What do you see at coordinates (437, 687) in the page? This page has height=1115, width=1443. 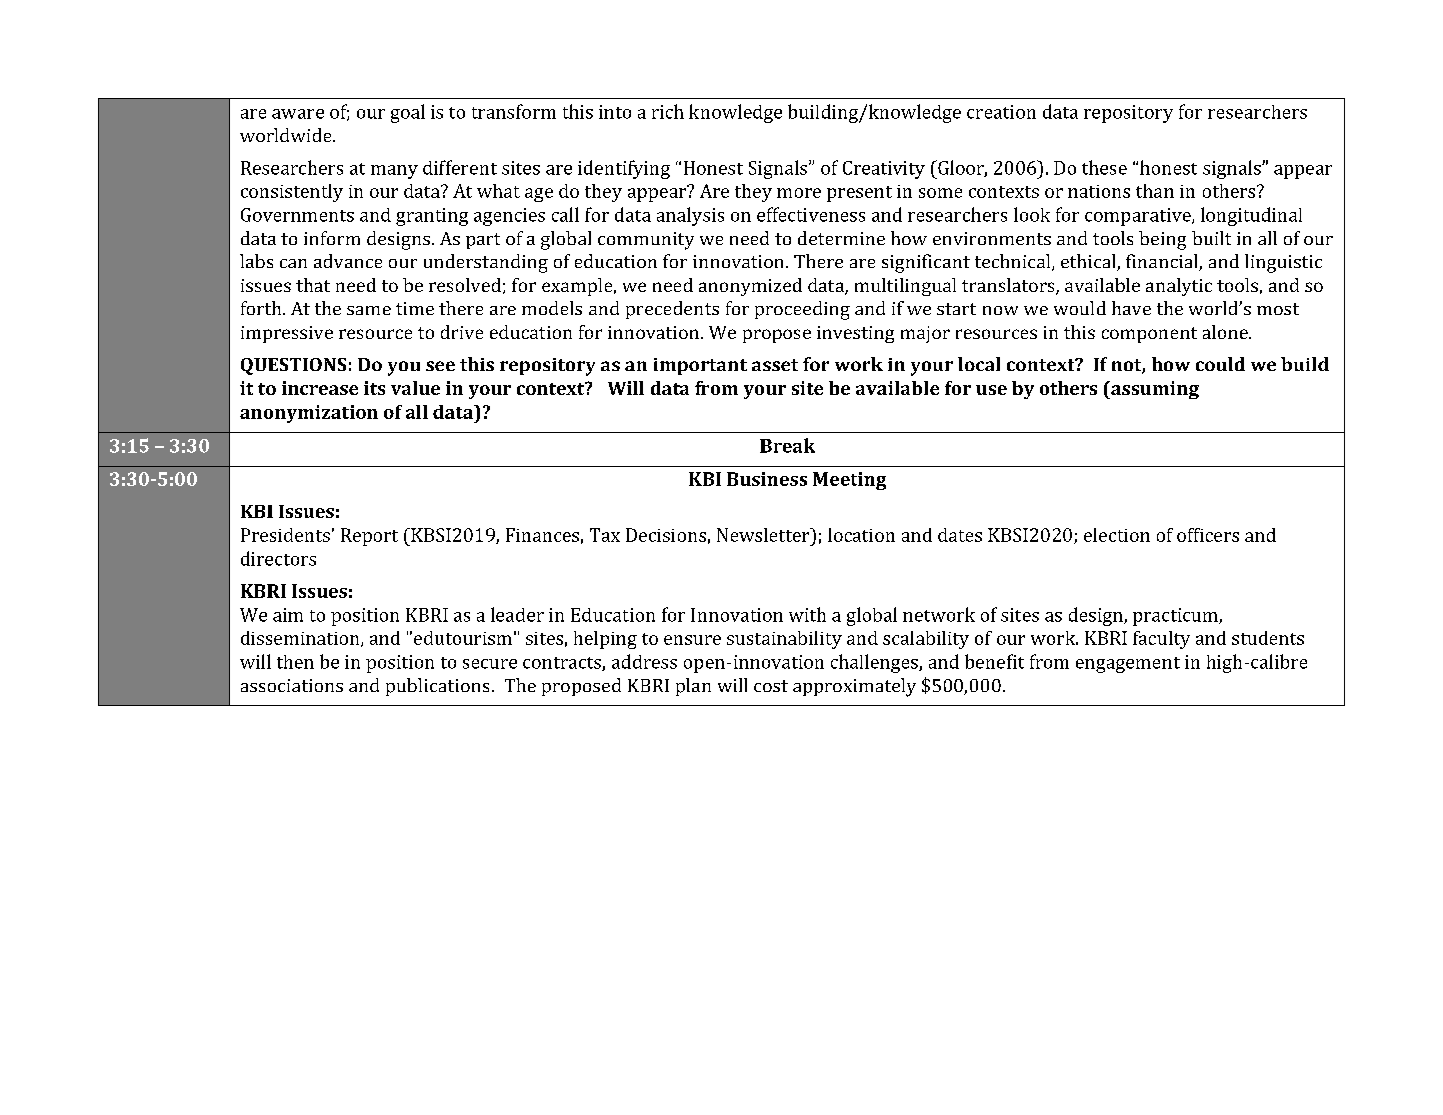 I see `publications` at bounding box center [437, 687].
